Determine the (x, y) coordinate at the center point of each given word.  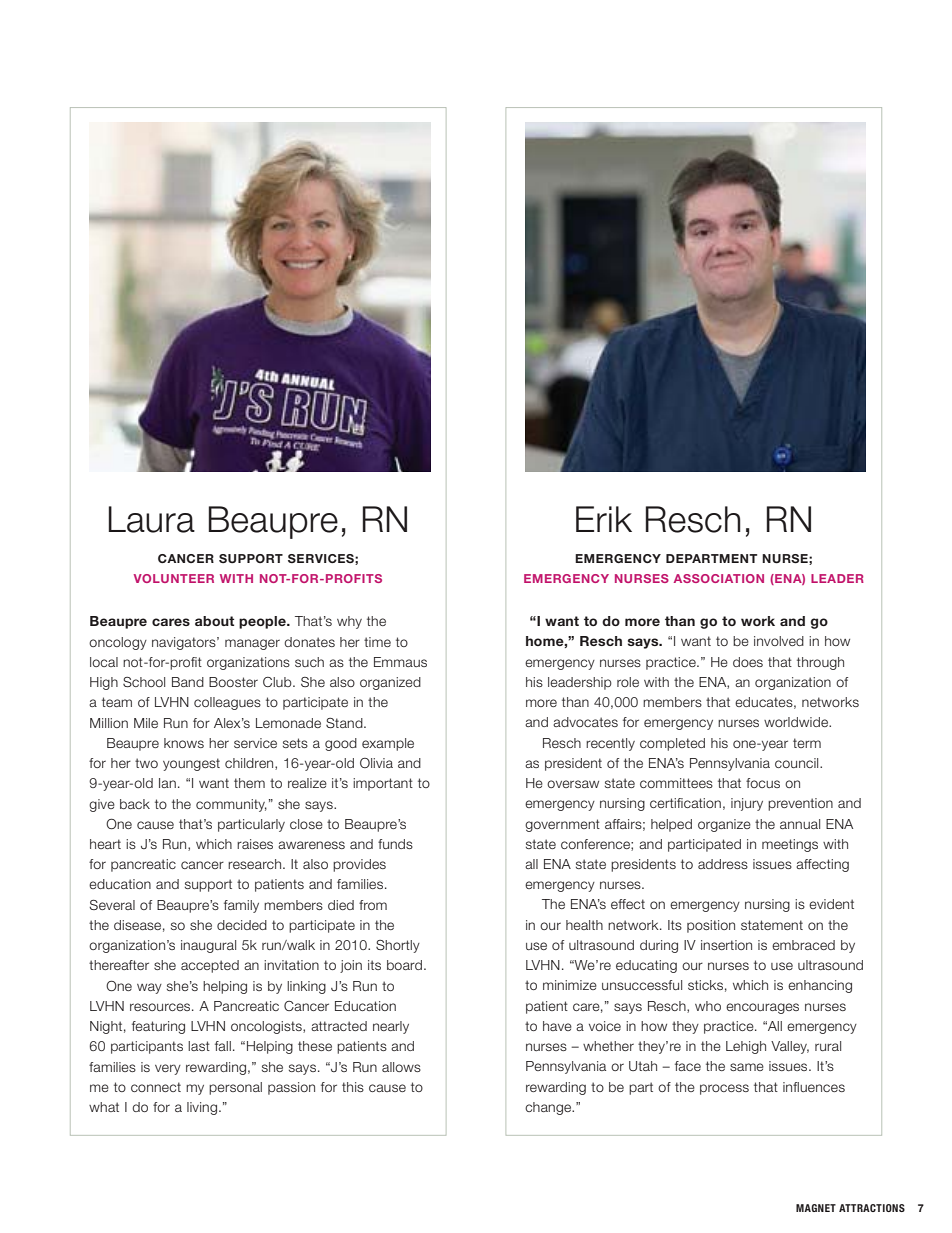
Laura (152, 519)
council (798, 763)
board (404, 965)
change (549, 1108)
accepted (210, 966)
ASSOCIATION (719, 578)
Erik (604, 519)
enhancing (820, 986)
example (388, 744)
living (202, 1108)
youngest (191, 764)
